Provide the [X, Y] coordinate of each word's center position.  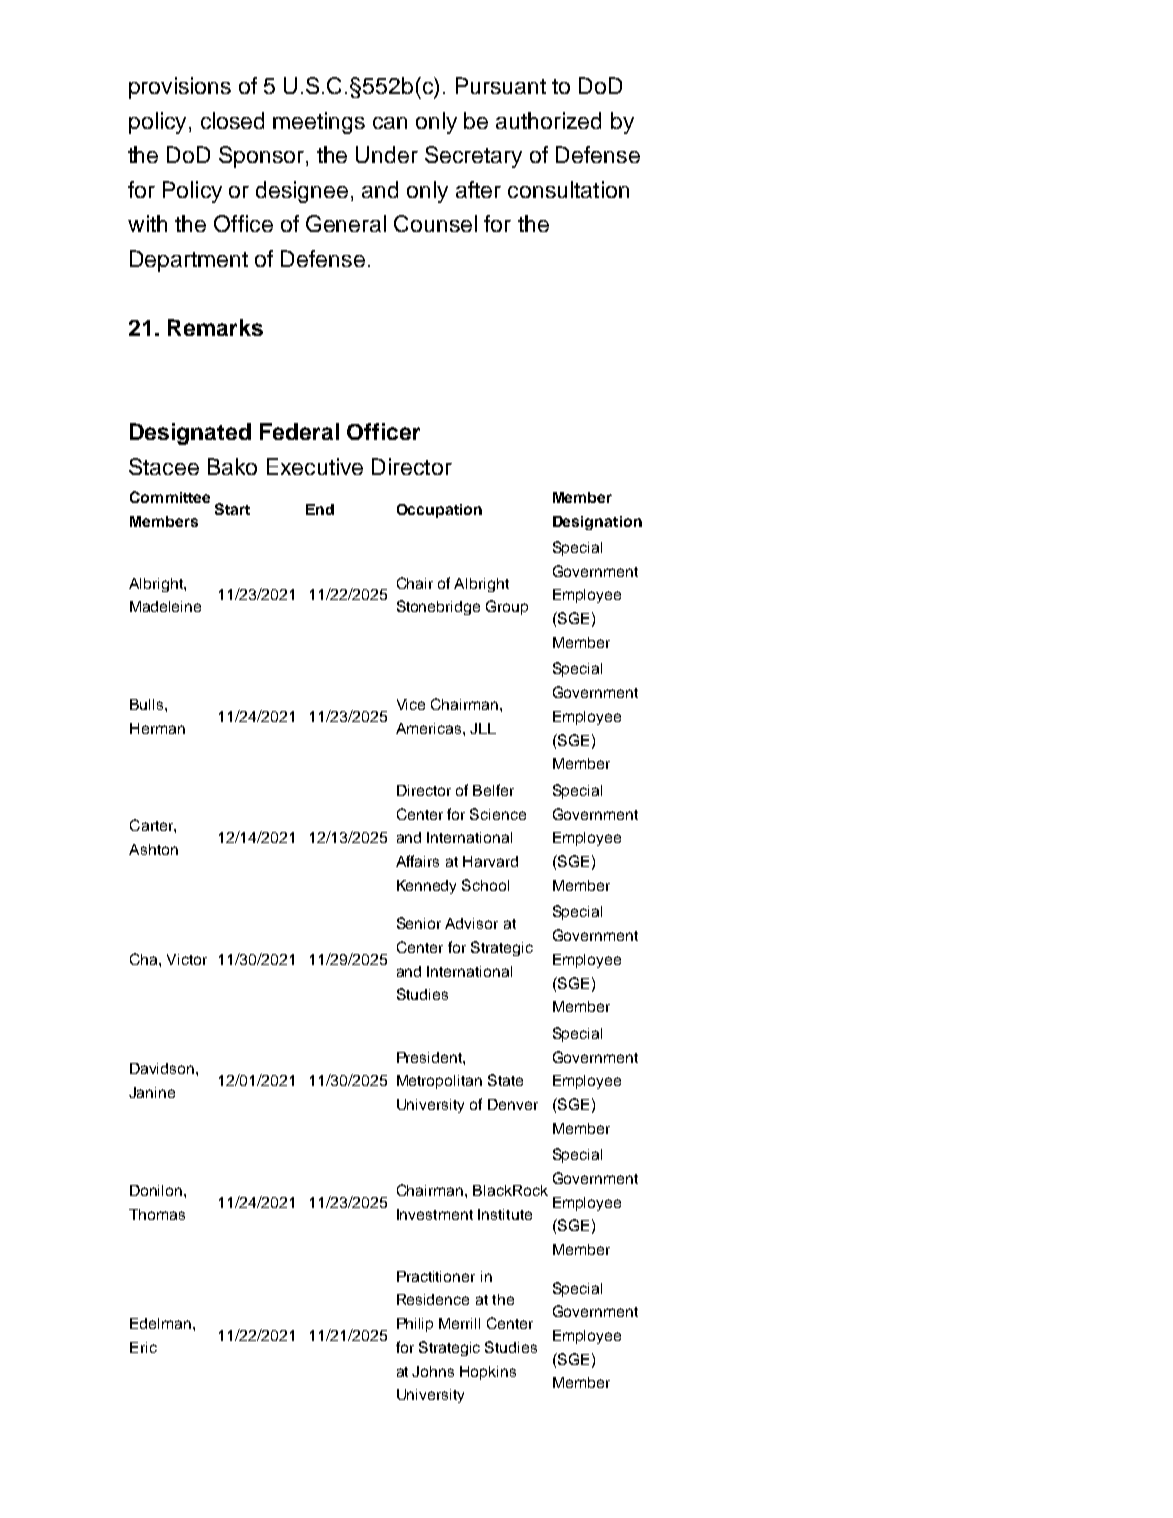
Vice [411, 704]
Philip [415, 1325]
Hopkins [488, 1373]
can [390, 123]
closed [232, 120]
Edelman [160, 1323]
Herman [157, 728]
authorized [548, 120]
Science [498, 814]
